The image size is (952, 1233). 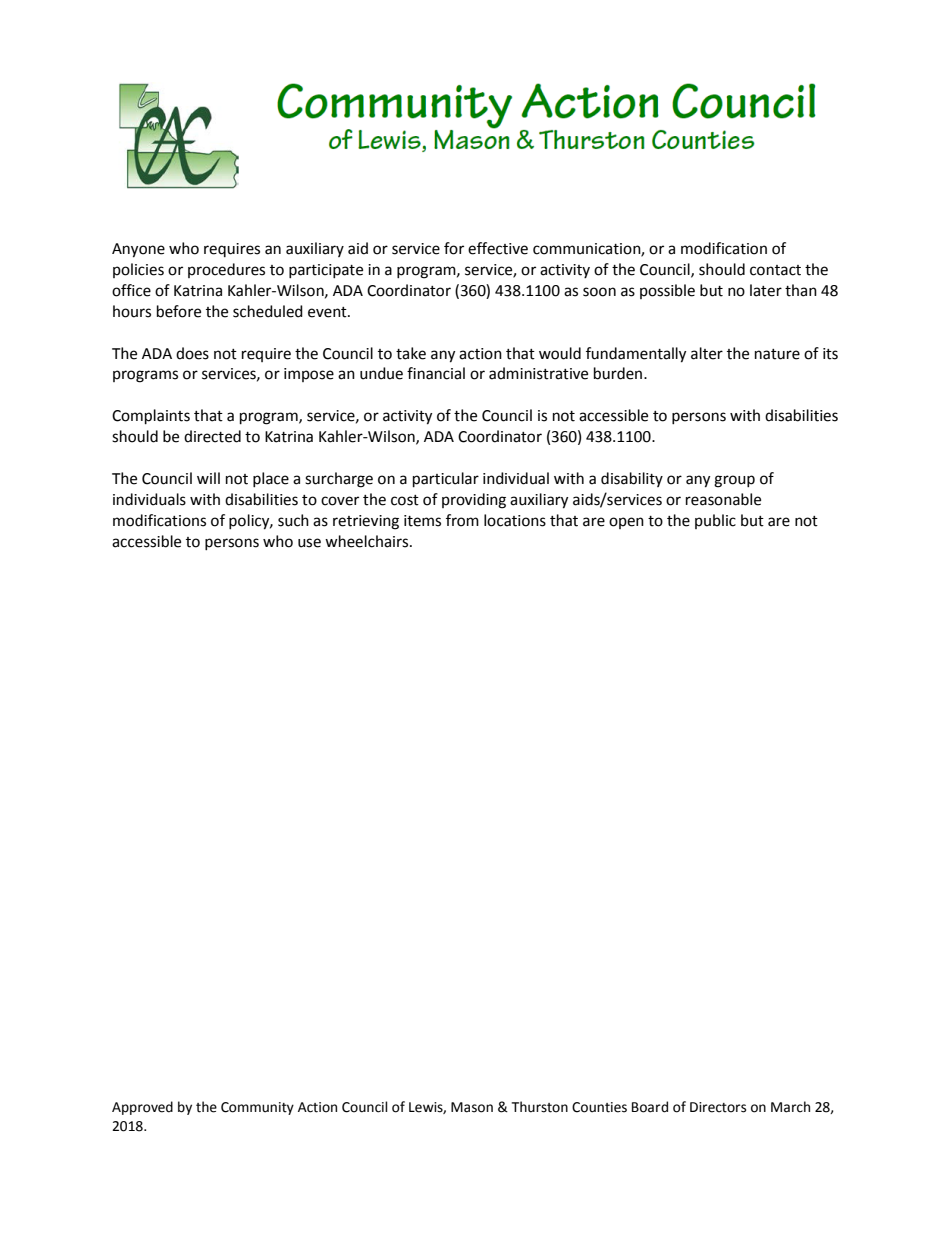 What do you see at coordinates (226, 270) in the image?
I see `procedures` at bounding box center [226, 270].
